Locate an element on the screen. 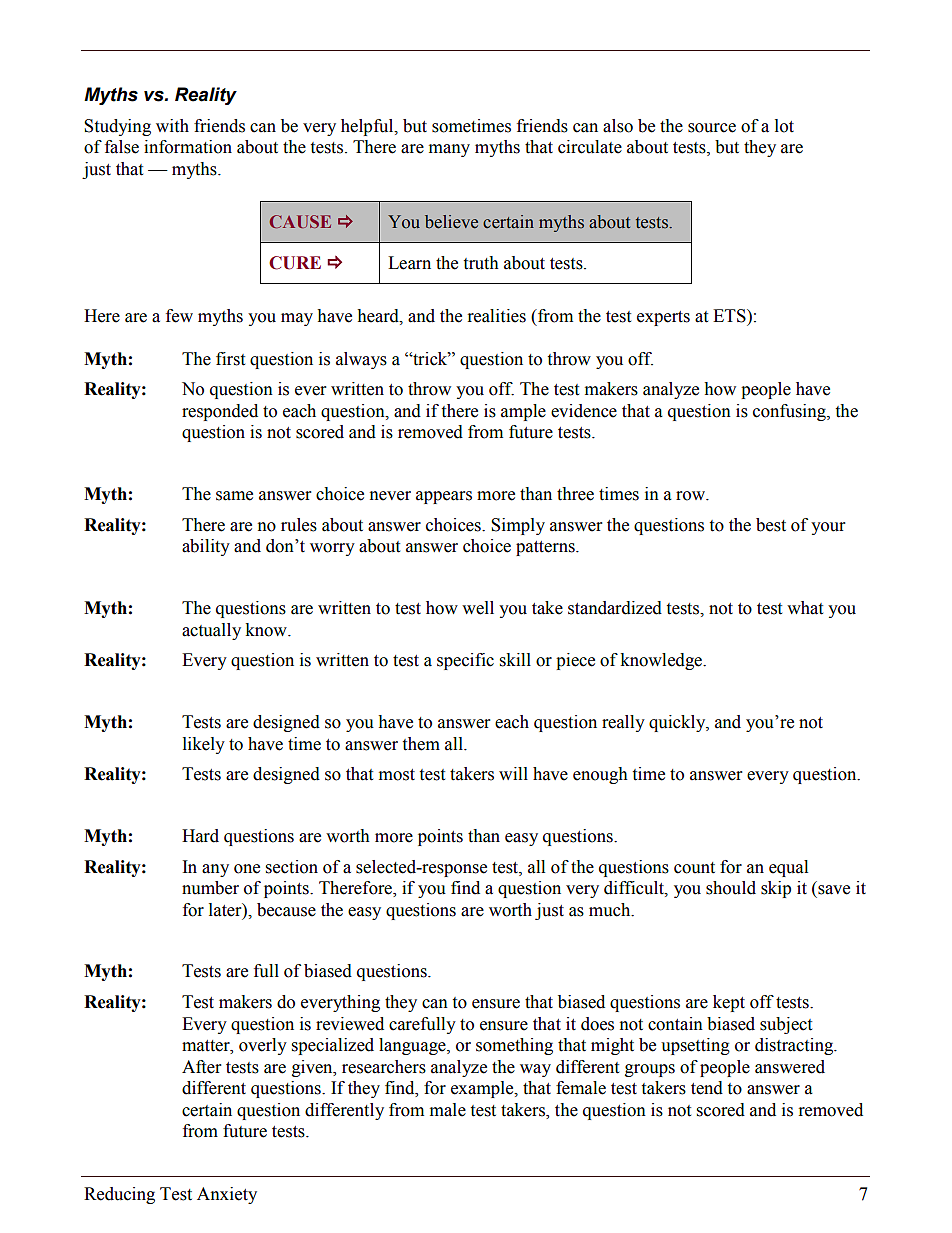 The image size is (952, 1233). tend is located at coordinates (707, 1088).
